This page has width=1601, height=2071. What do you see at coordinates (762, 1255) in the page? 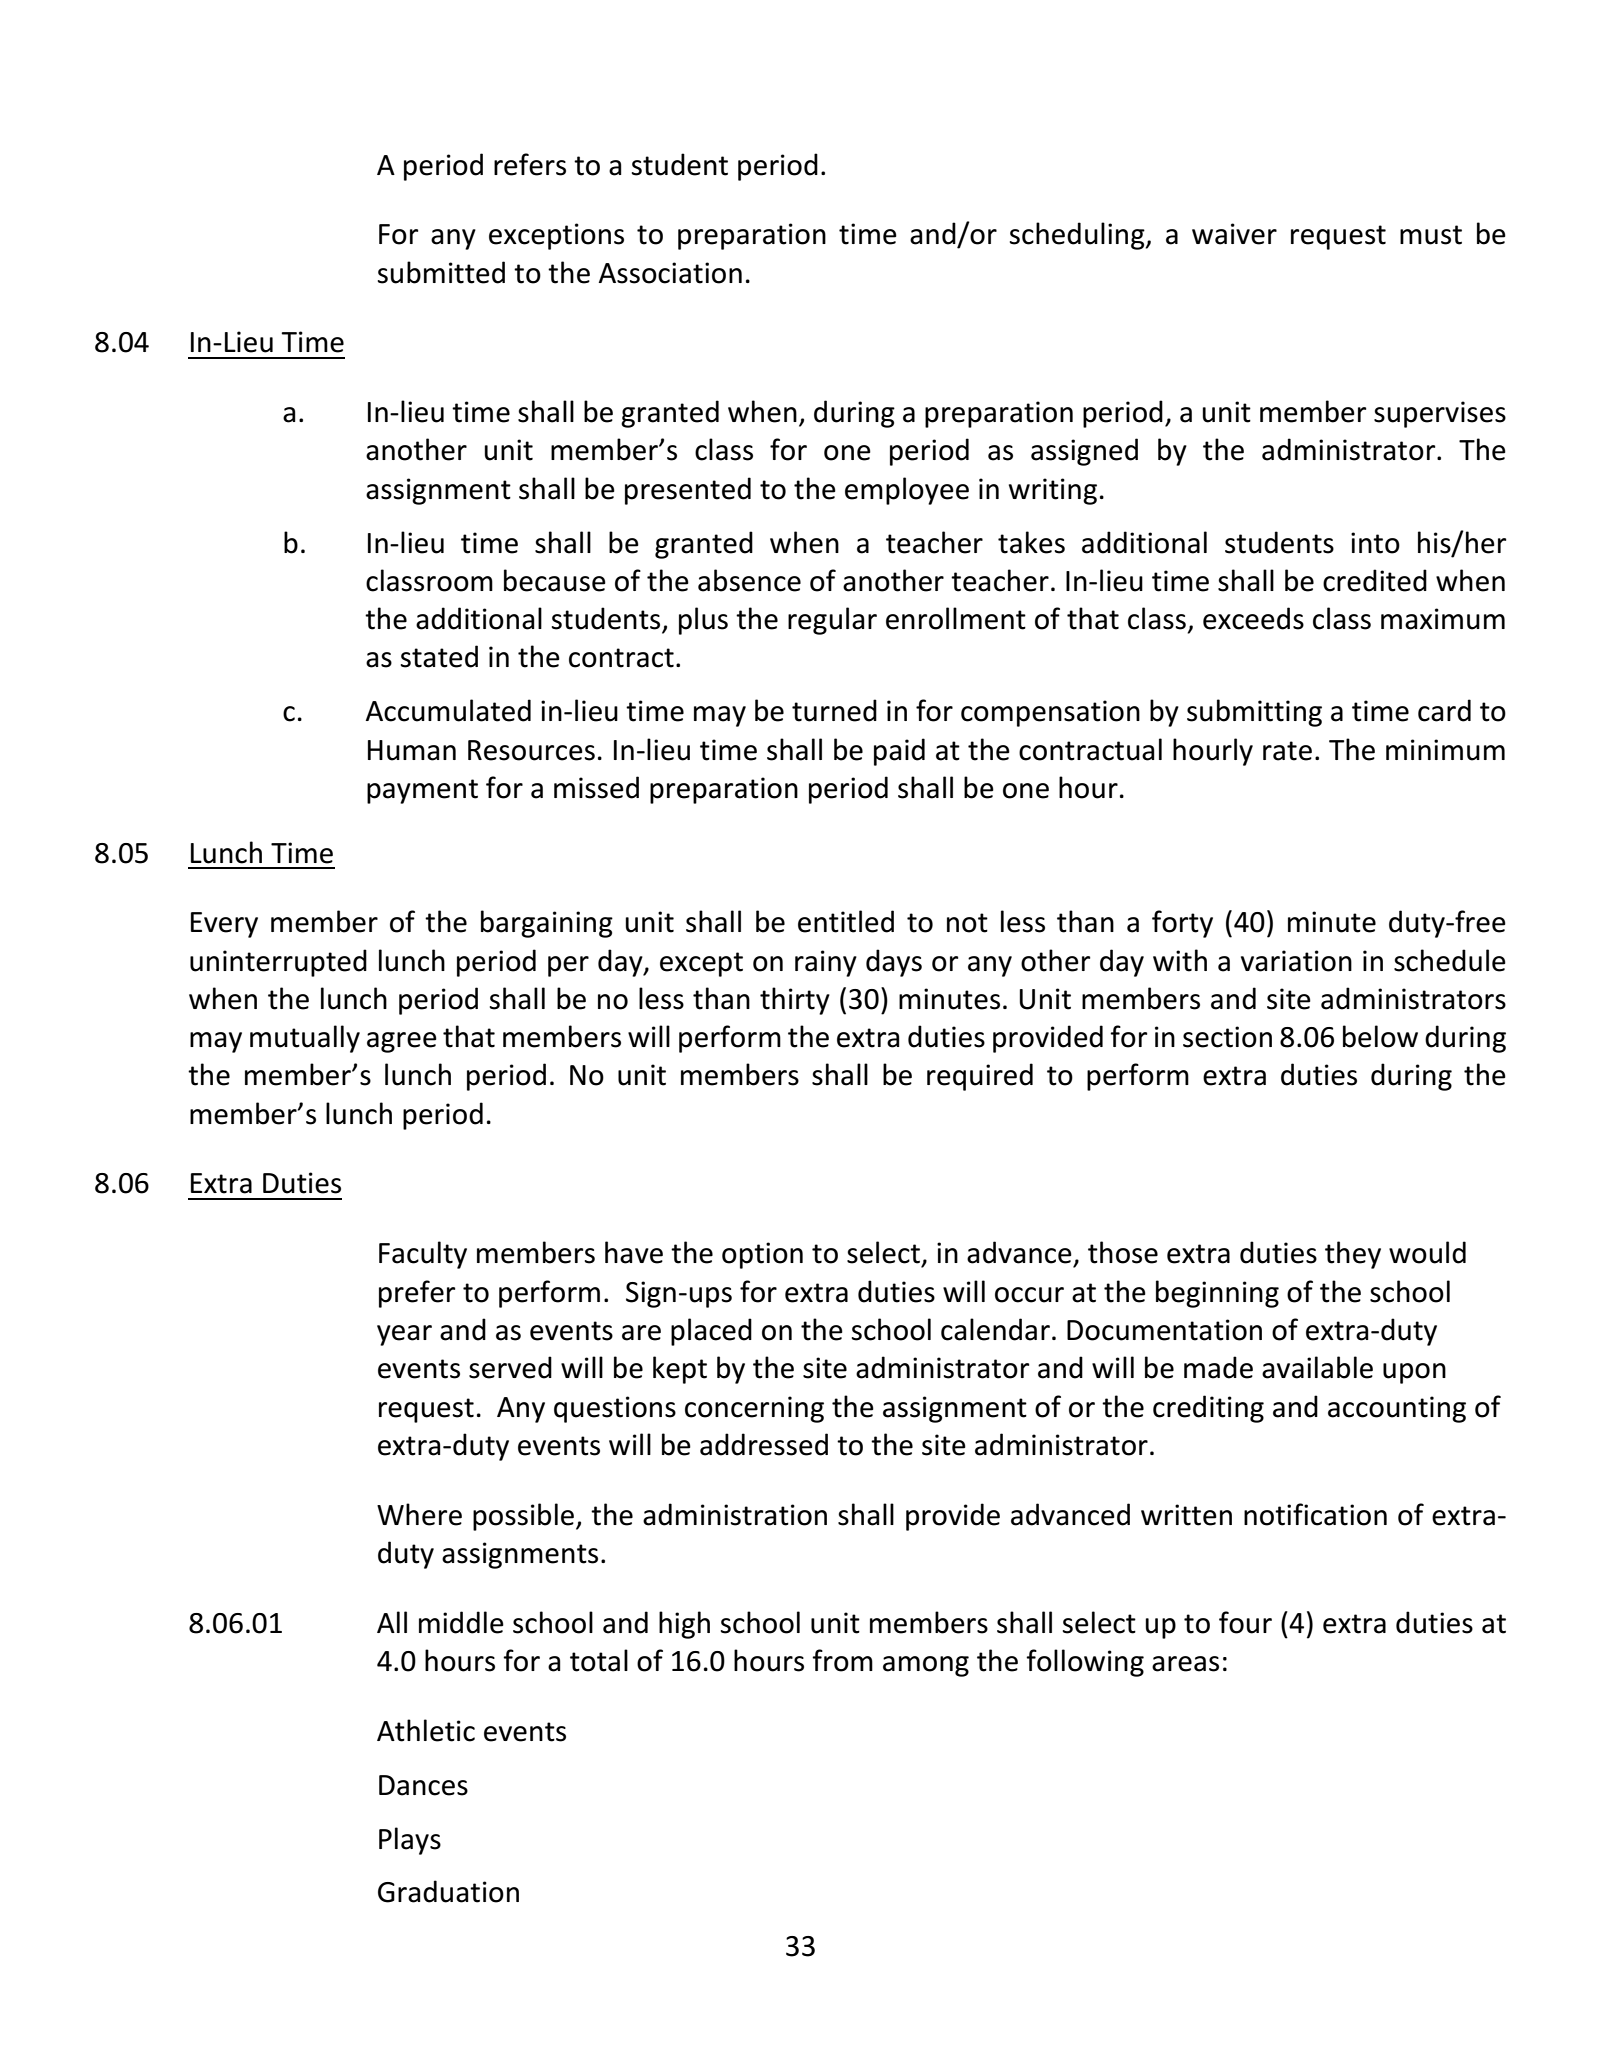
I see `option` at bounding box center [762, 1255].
